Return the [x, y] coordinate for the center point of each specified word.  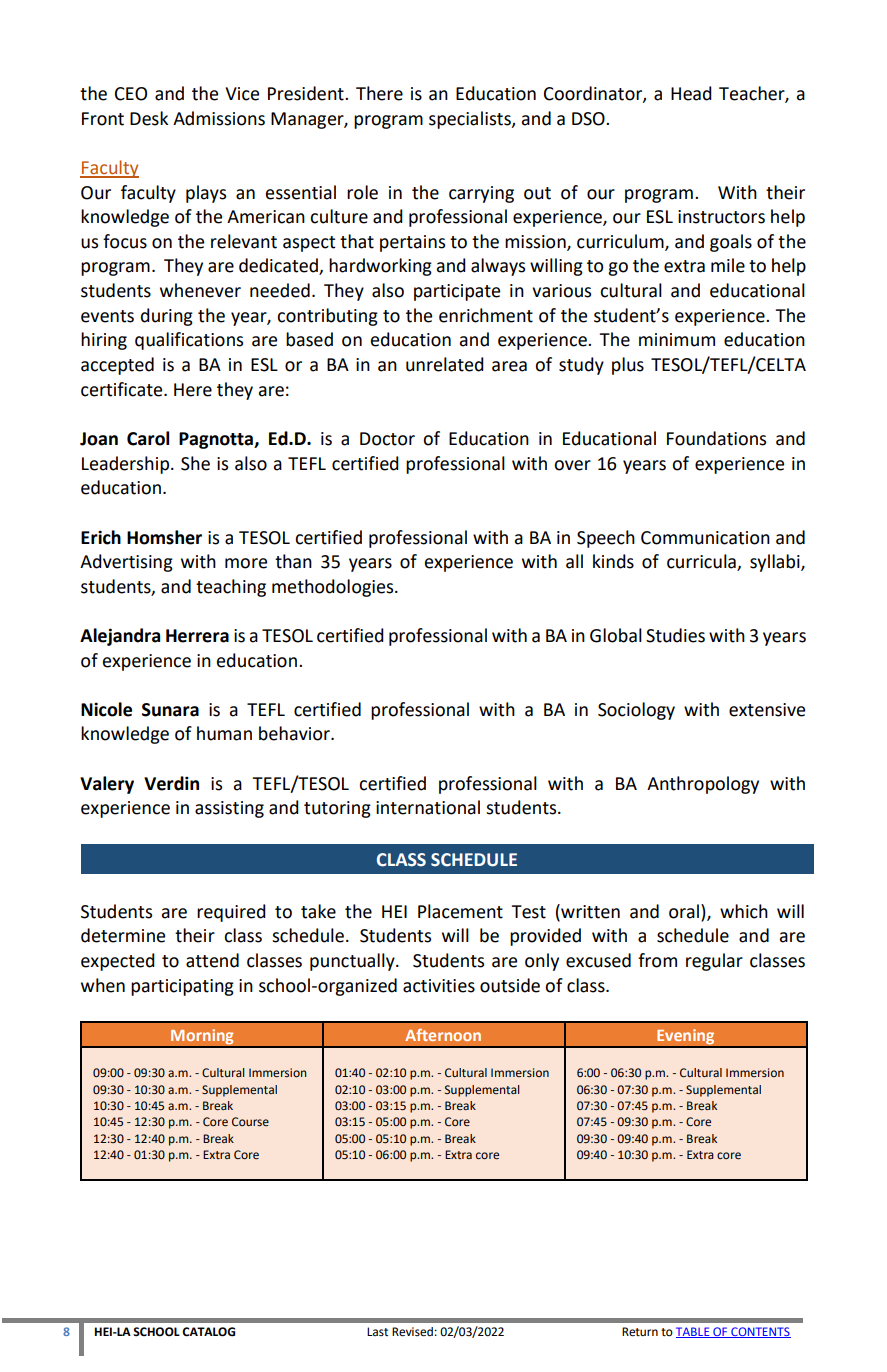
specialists [471, 120]
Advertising [126, 563]
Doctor [387, 439]
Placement [460, 911]
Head [691, 93]
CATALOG [208, 1332]
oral [685, 911]
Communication [705, 538]
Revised [412, 1332]
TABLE [694, 1332]
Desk [149, 118]
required [231, 913]
